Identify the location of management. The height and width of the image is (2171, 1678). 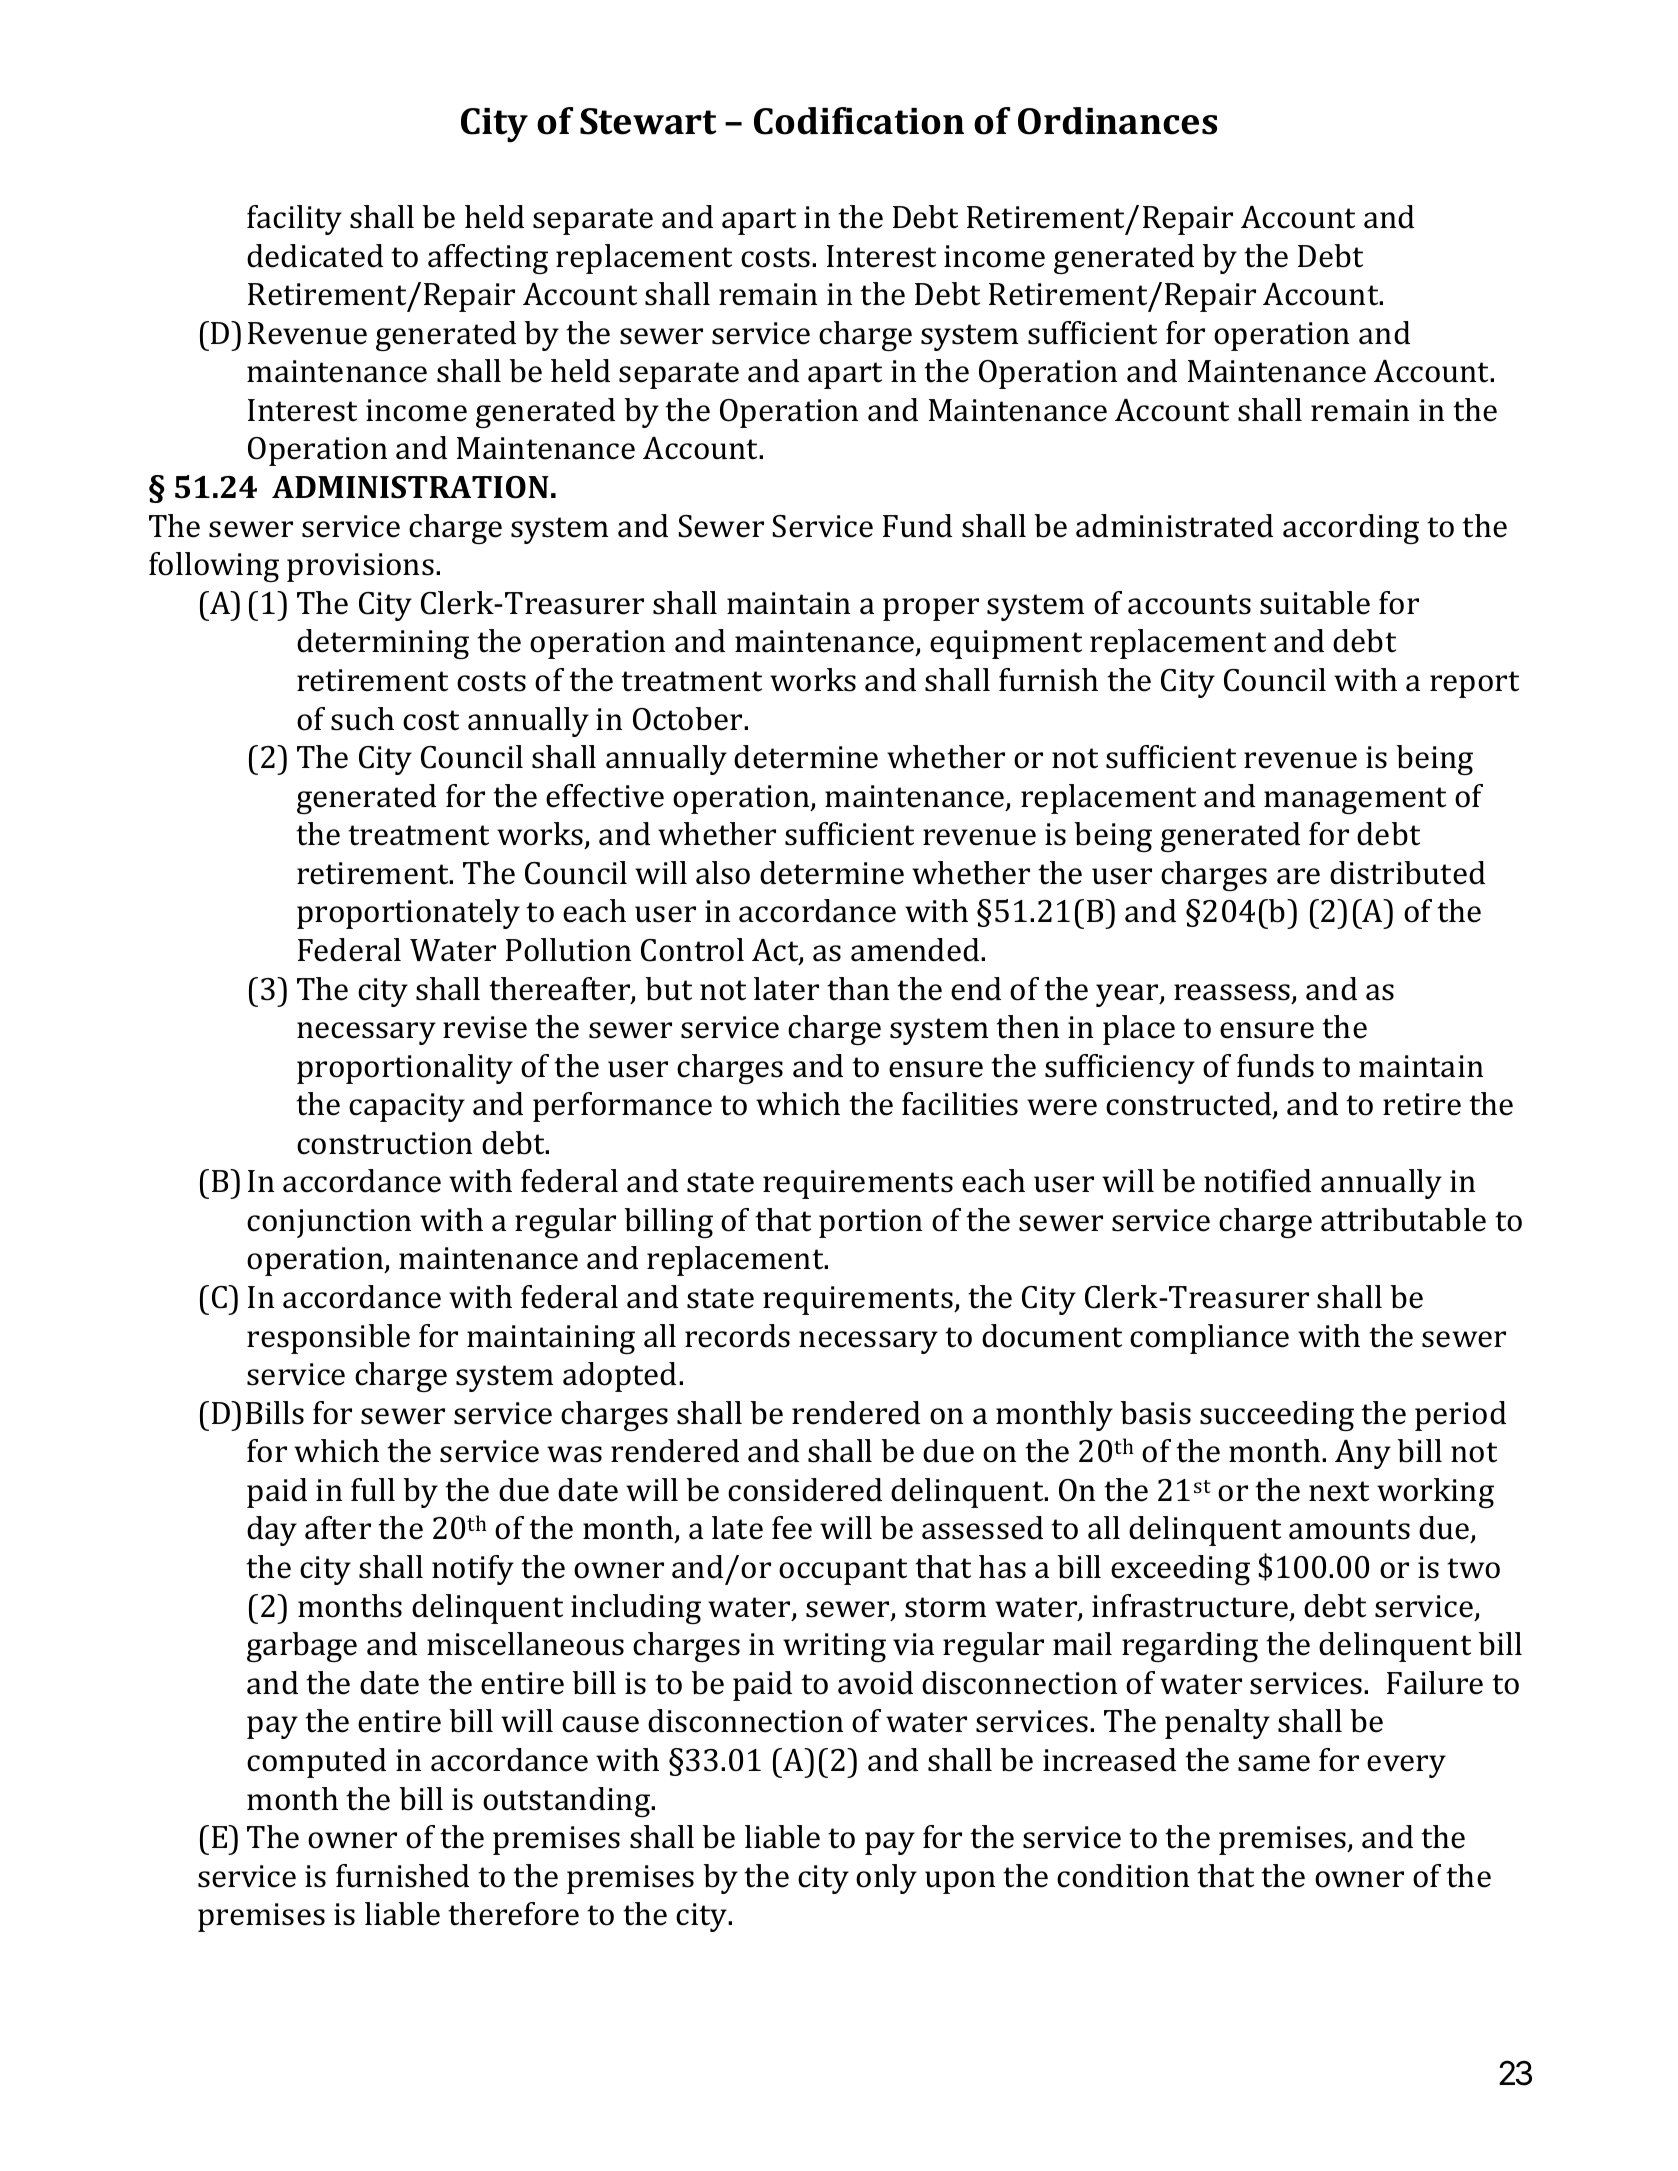
(1355, 800).
